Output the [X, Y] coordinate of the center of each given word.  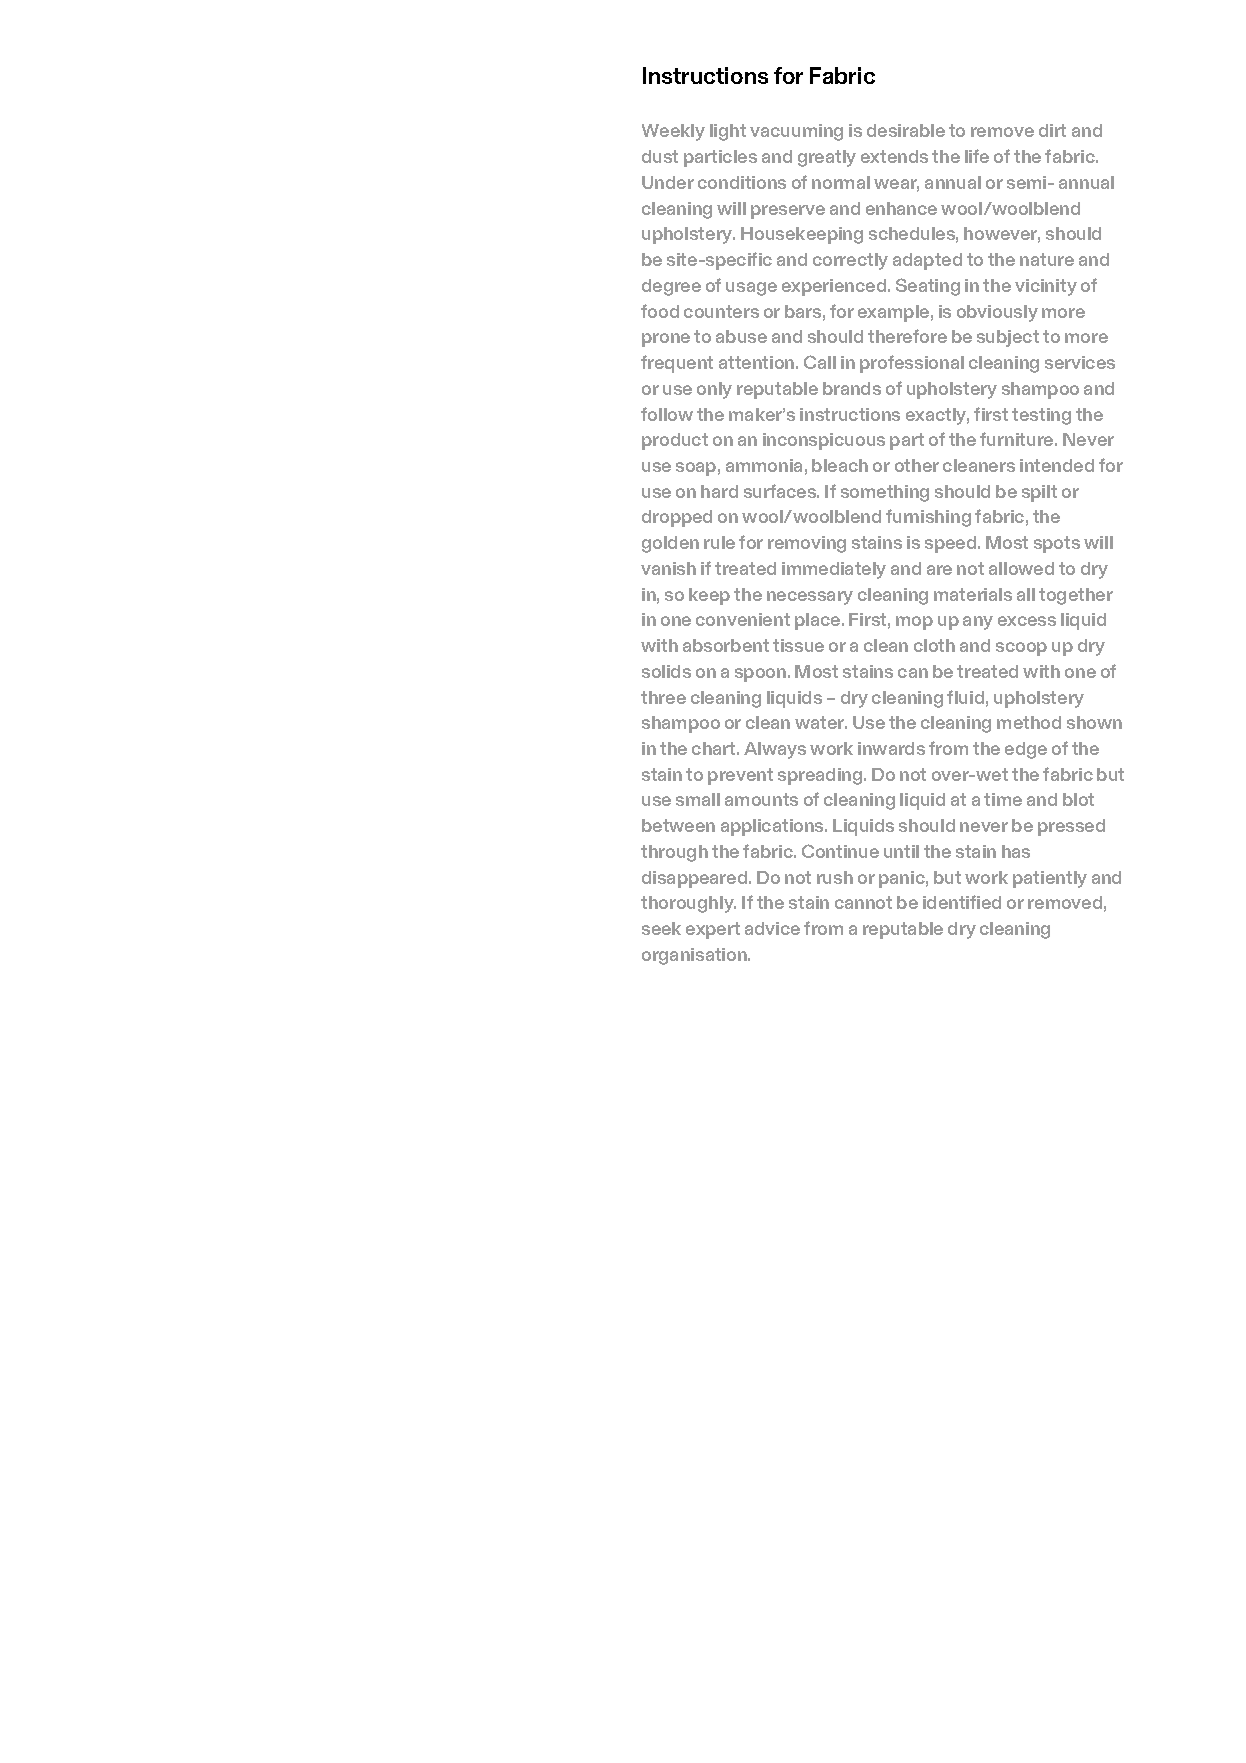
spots [1057, 544]
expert [713, 930]
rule [719, 542]
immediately [834, 570]
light [728, 132]
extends [894, 156]
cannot [863, 902]
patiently [1050, 879]
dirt [1052, 130]
